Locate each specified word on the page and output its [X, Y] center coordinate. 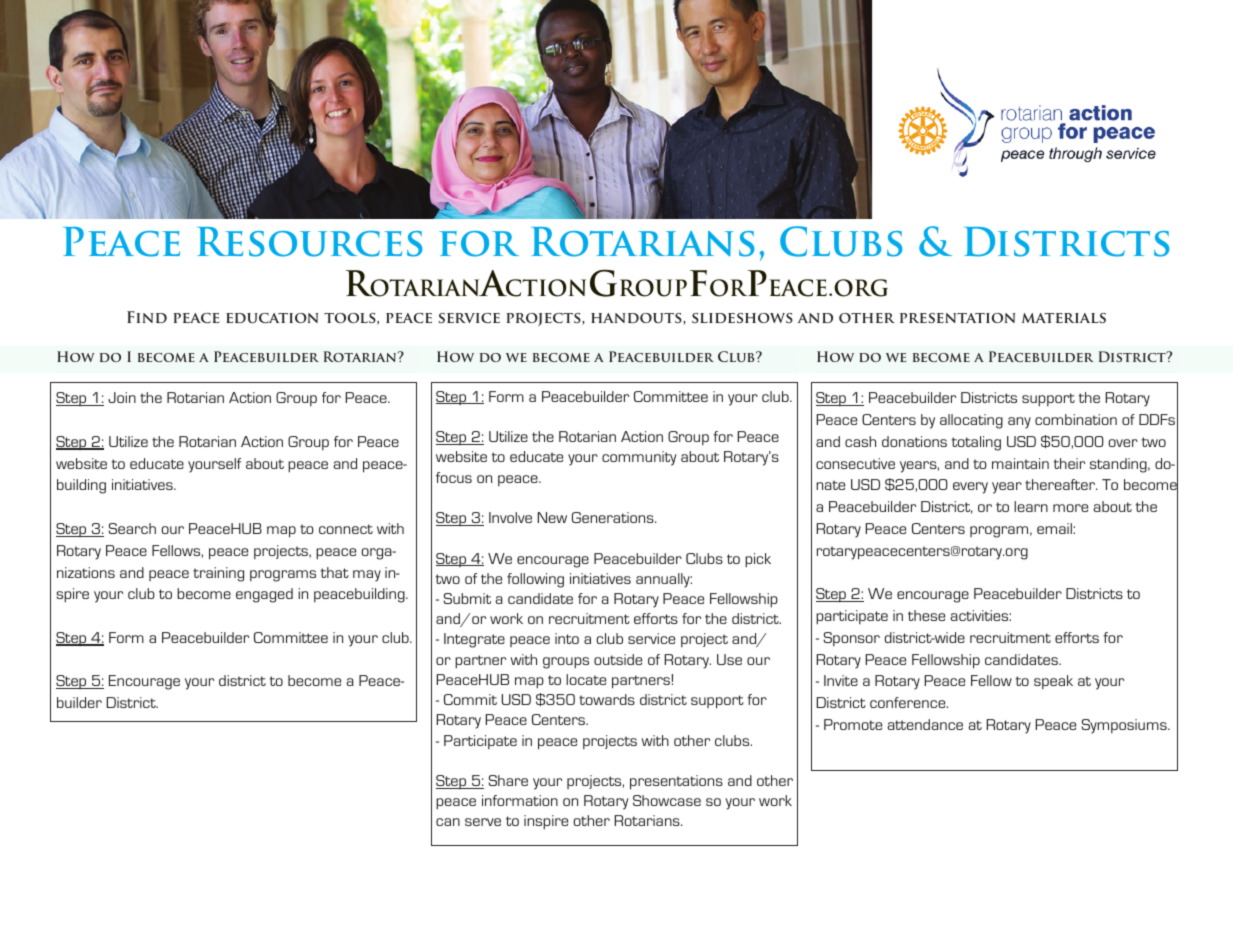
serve [483, 822]
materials [1064, 318]
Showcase [667, 800]
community [639, 458]
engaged [264, 595]
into [567, 638]
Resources [309, 242]
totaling [976, 443]
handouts [637, 319]
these [926, 615]
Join [122, 397]
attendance [925, 724]
